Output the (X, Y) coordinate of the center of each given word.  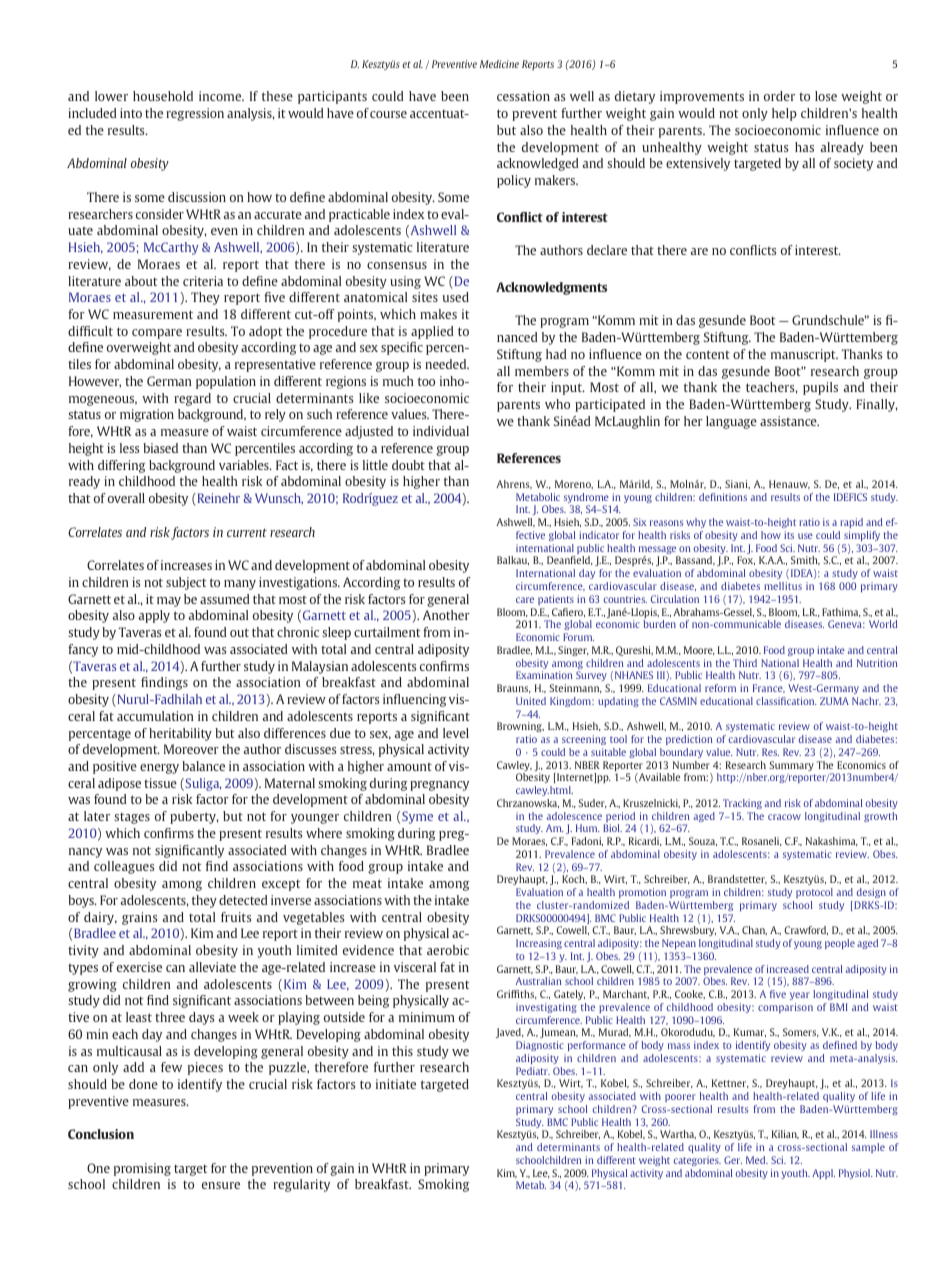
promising (142, 1169)
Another (446, 615)
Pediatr (533, 1071)
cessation (523, 96)
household (163, 96)
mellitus (783, 586)
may (169, 602)
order (779, 96)
